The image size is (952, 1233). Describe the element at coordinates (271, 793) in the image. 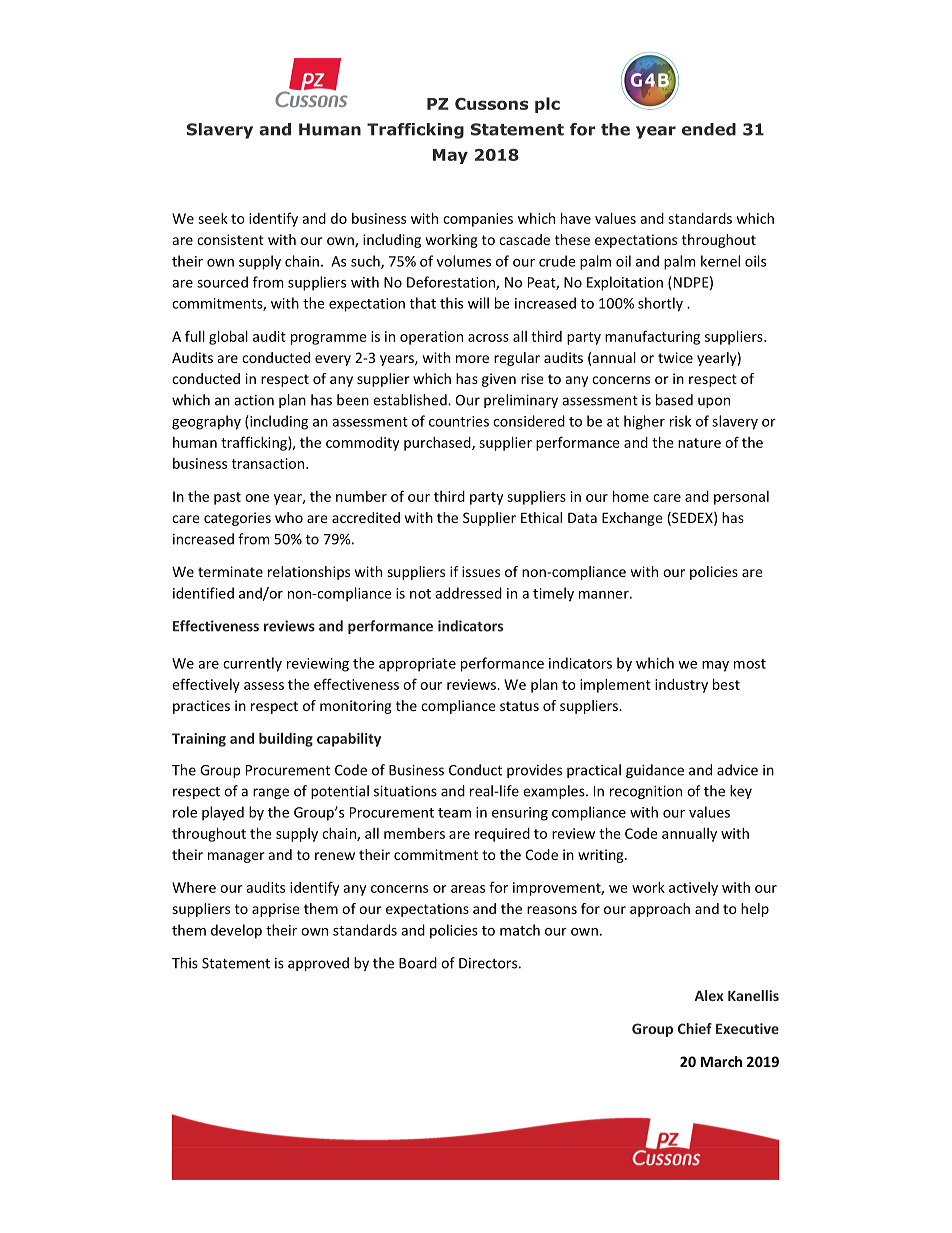

I see `range` at that location.
